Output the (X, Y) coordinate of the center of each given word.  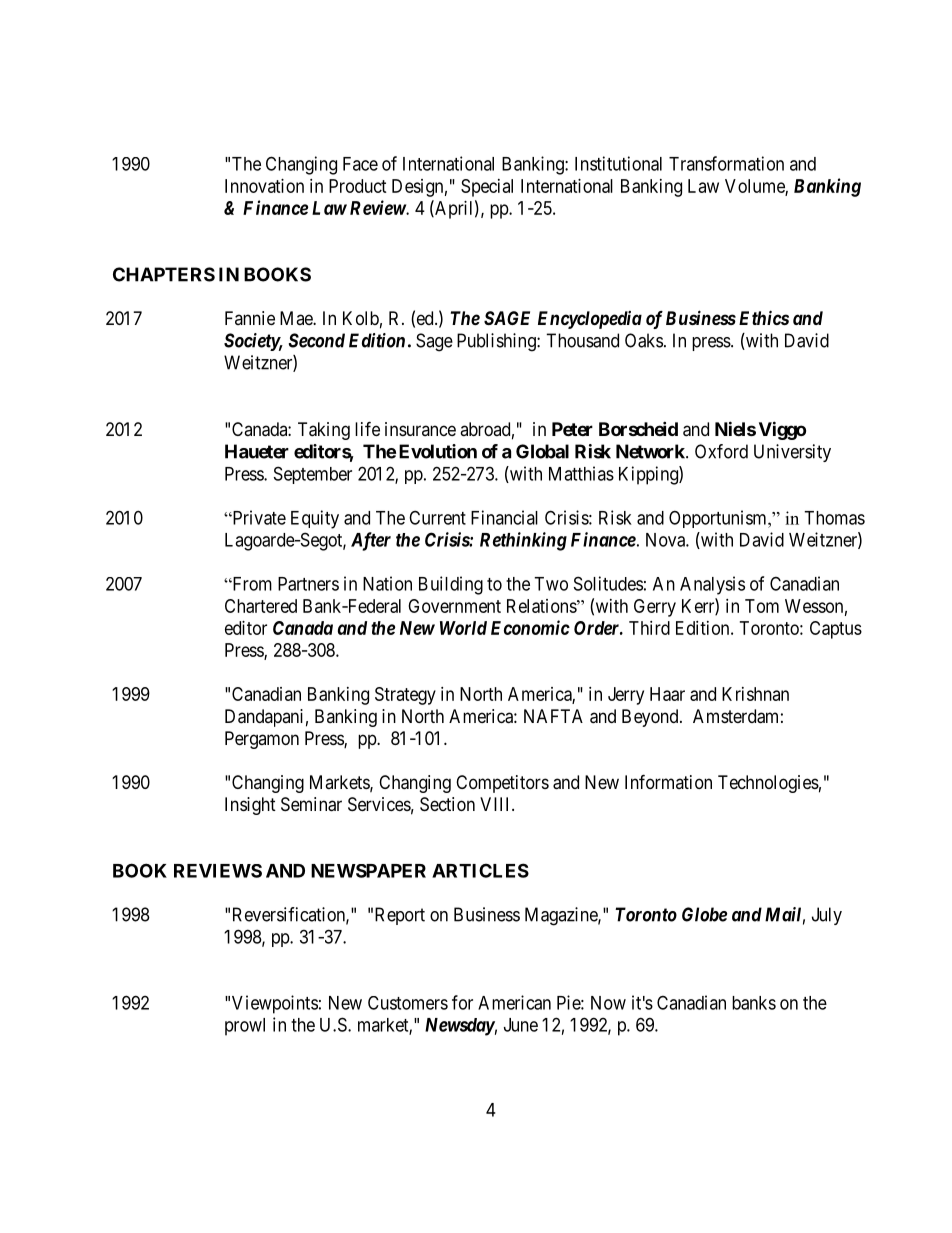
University (792, 453)
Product (358, 186)
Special (487, 188)
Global (542, 451)
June (521, 1025)
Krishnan (755, 694)
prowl (245, 1027)
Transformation (726, 163)
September (313, 475)
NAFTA (553, 716)
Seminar (311, 804)
